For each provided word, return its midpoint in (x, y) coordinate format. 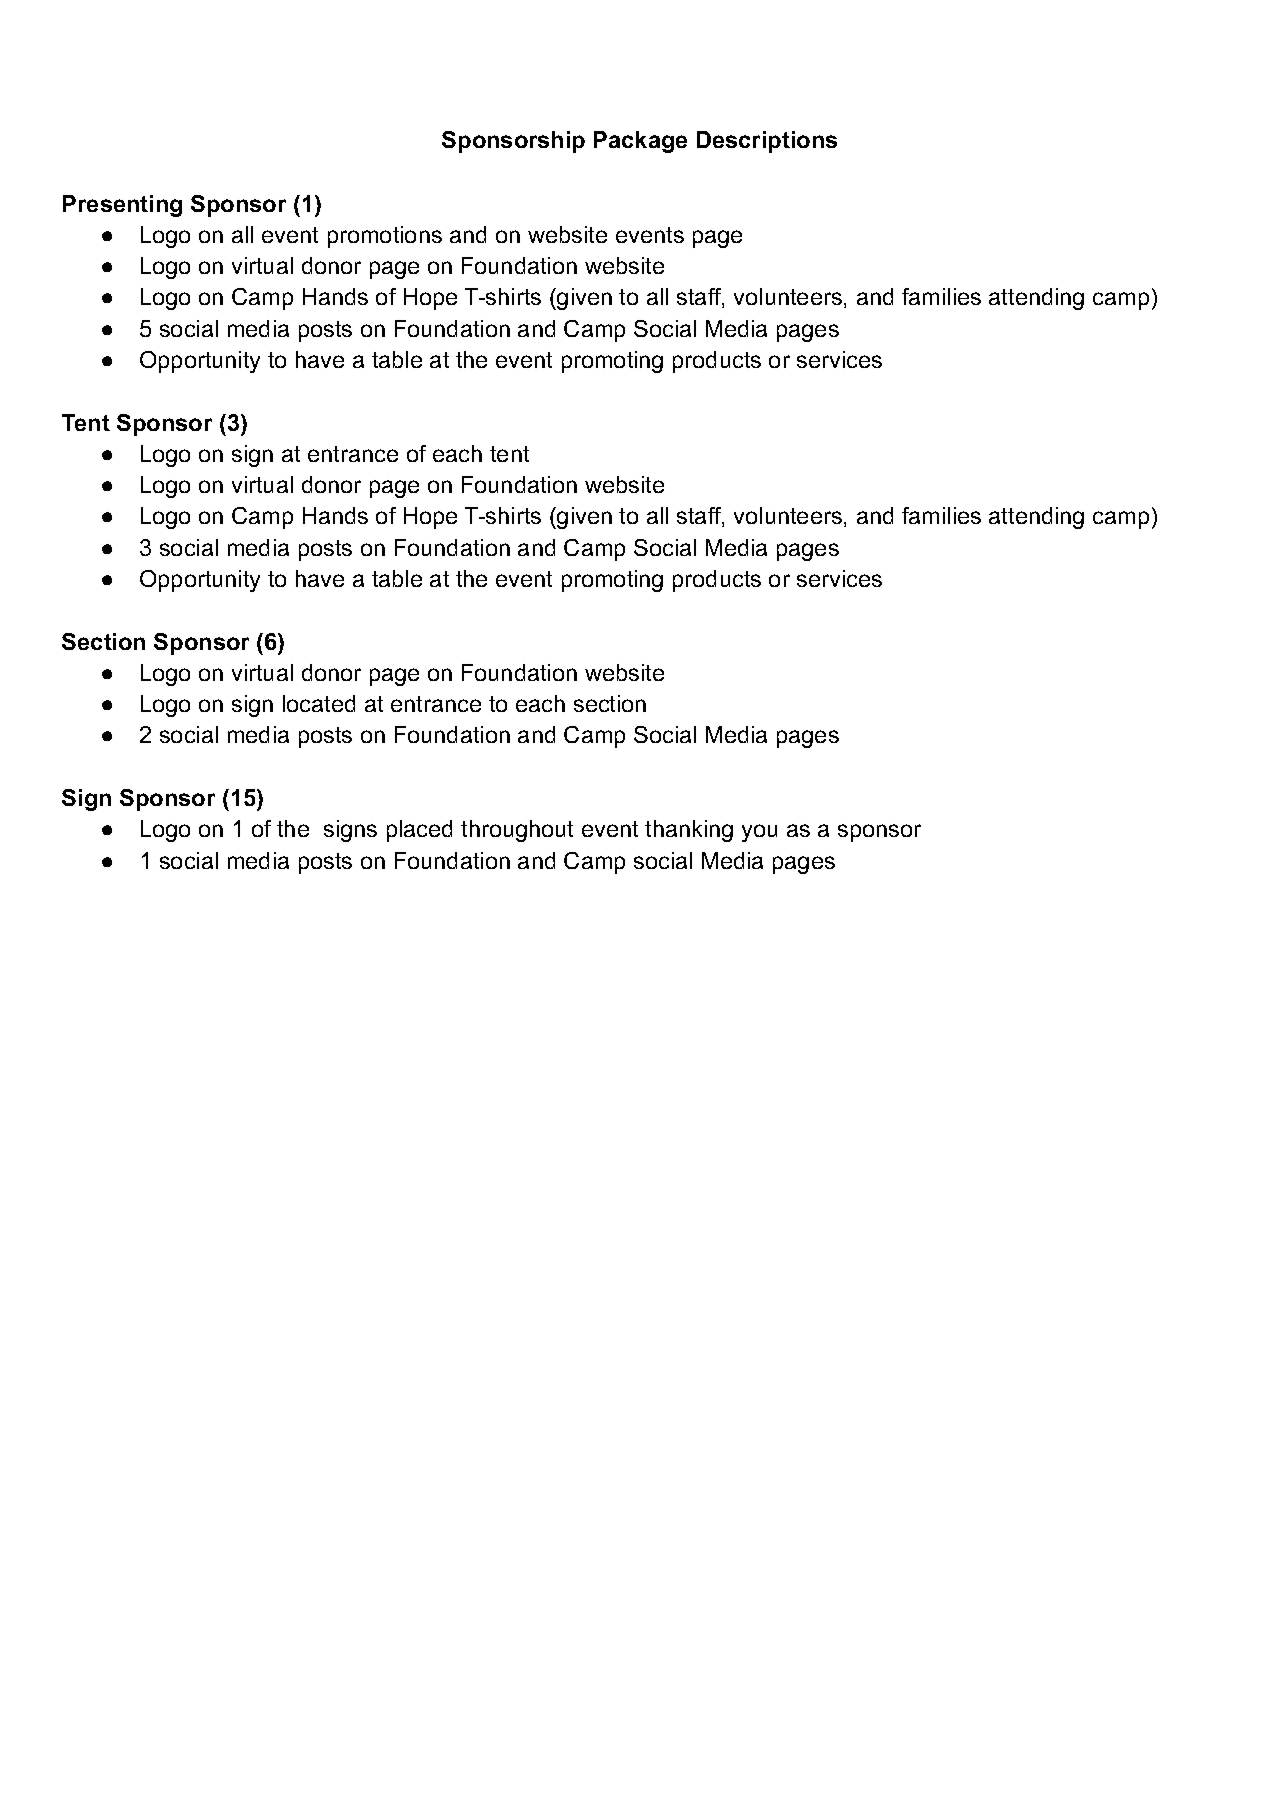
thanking (689, 831)
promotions (385, 237)
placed (419, 831)
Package (640, 142)
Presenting (122, 206)
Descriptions (767, 142)
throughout (517, 831)
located (319, 703)
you (759, 833)
